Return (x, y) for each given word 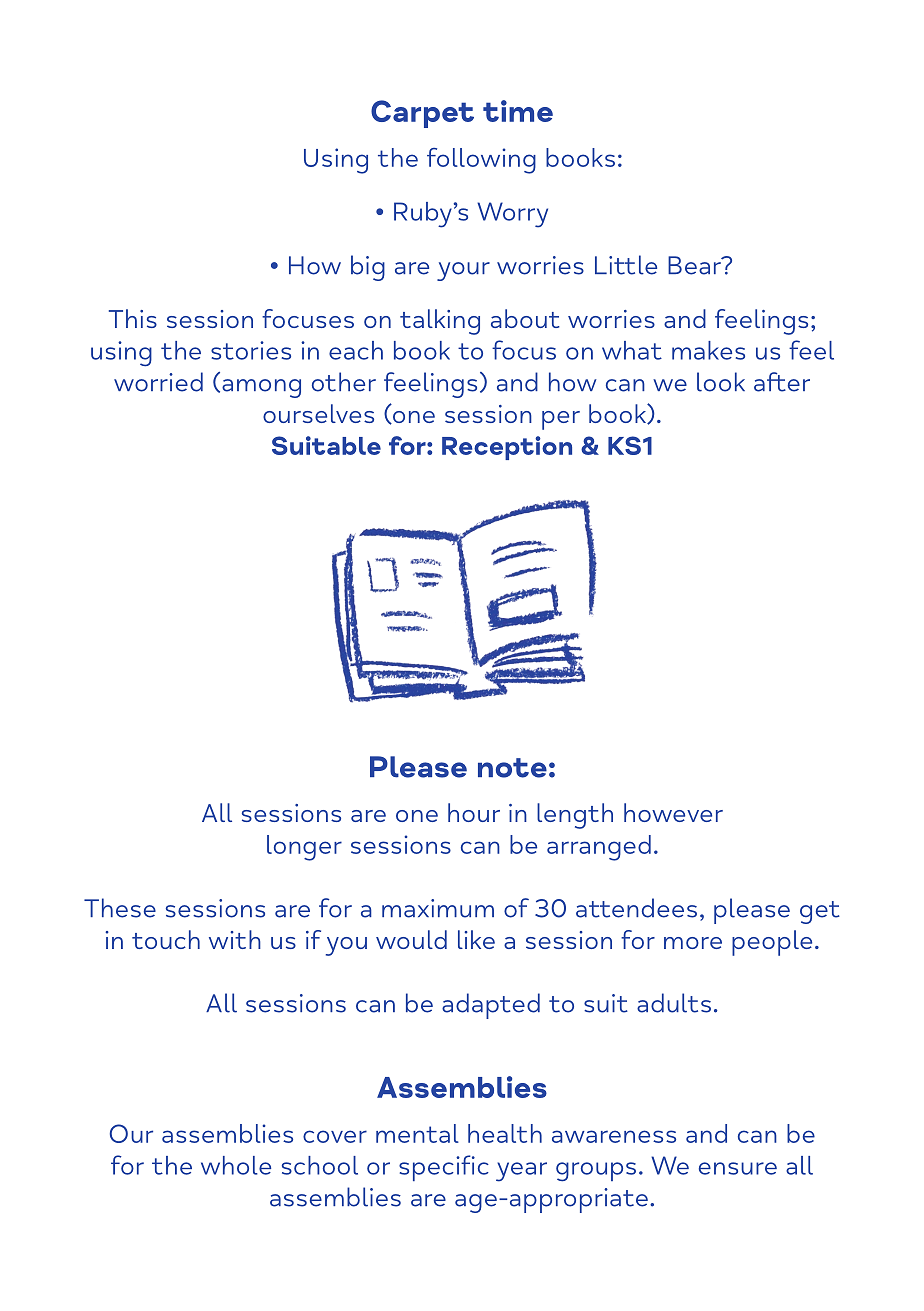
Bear (695, 265)
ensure (738, 1168)
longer (304, 848)
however (673, 812)
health (505, 1133)
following (481, 161)
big (368, 268)
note (512, 768)
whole (236, 1165)
